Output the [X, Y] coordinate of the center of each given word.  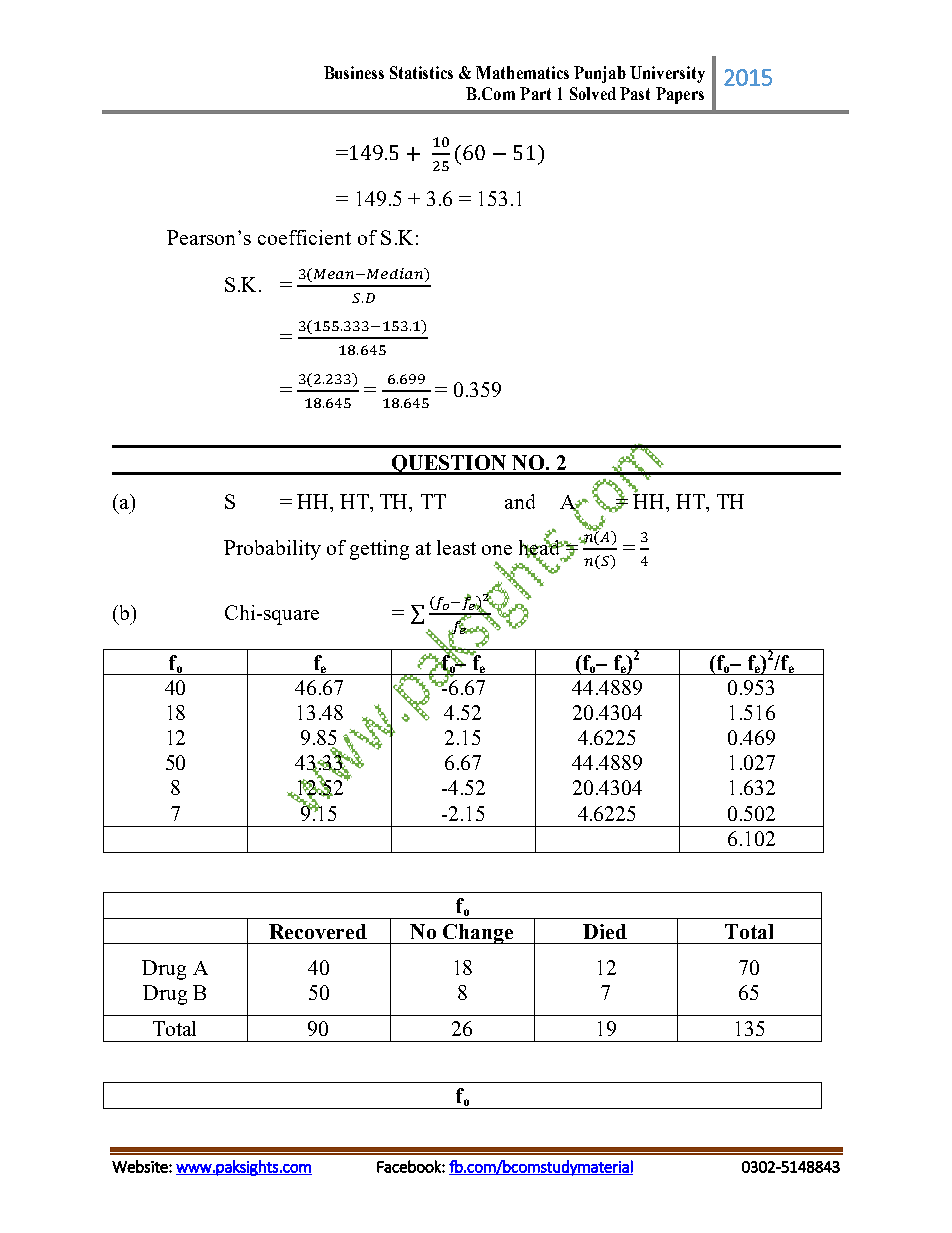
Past [635, 93]
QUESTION [449, 465]
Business [354, 72]
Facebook [410, 1166]
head [541, 548]
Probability [272, 550]
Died [605, 931]
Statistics [421, 72]
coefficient [304, 237]
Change [478, 934]
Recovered [318, 931]
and [520, 501]
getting [379, 550]
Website [141, 1166]
